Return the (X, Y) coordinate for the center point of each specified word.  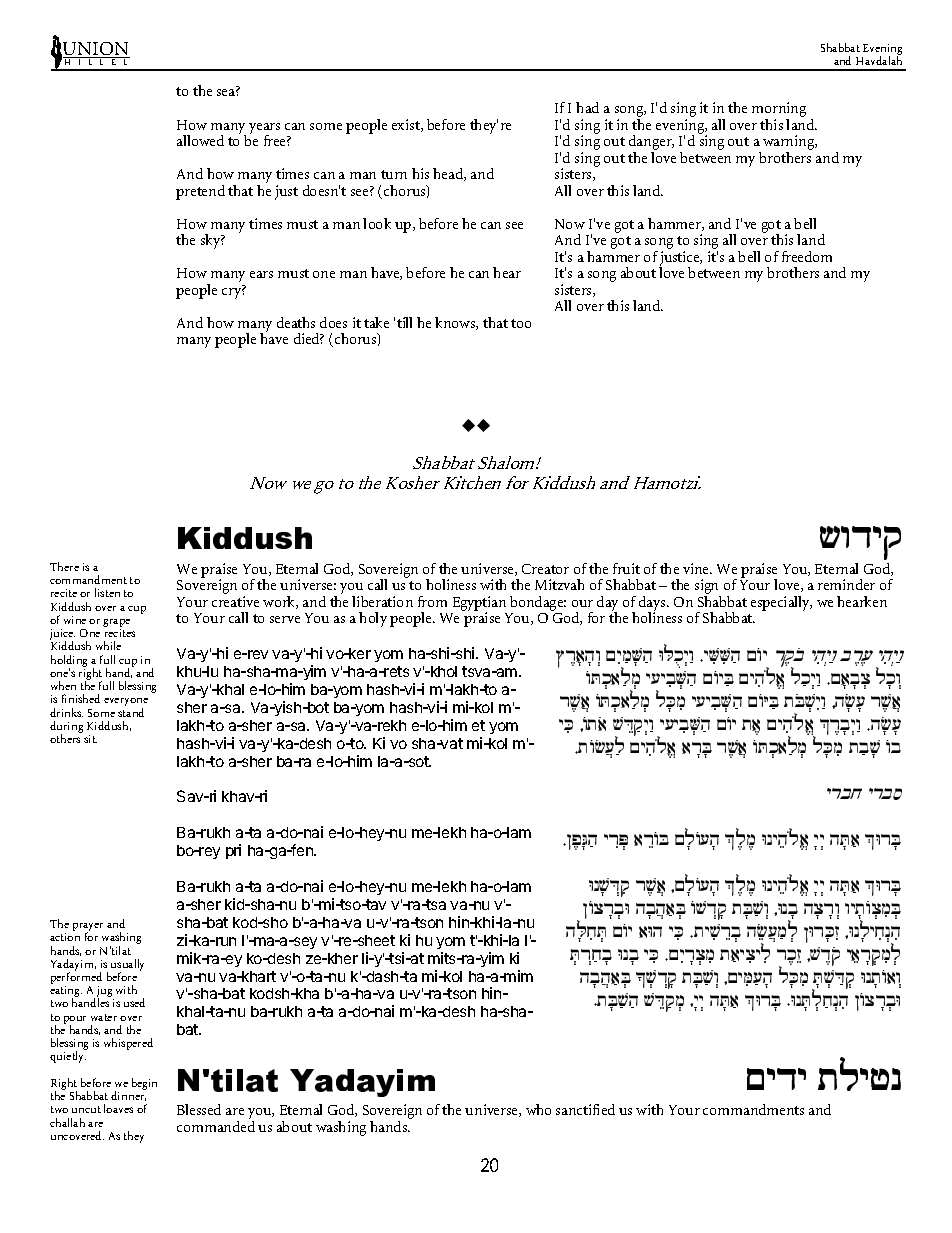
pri (233, 851)
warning (790, 144)
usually (127, 966)
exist (407, 125)
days (653, 605)
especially (781, 603)
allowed (200, 140)
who (538, 1109)
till (404, 322)
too (521, 323)
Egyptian (479, 605)
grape (116, 624)
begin (144, 1084)
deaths (296, 322)
